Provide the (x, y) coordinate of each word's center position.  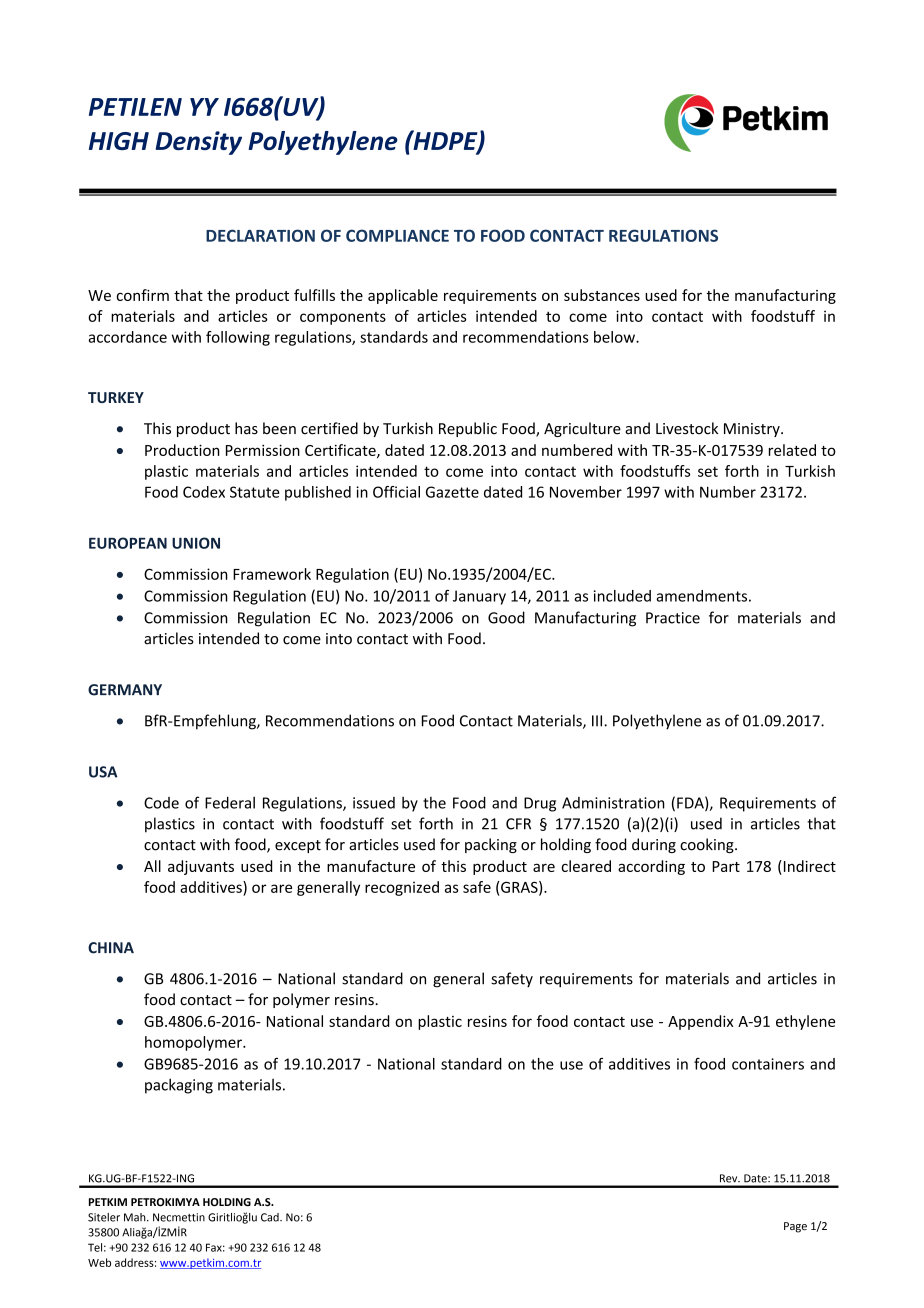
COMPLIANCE (397, 235)
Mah (136, 1217)
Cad (271, 1217)
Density (198, 143)
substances (602, 295)
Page (795, 1227)
